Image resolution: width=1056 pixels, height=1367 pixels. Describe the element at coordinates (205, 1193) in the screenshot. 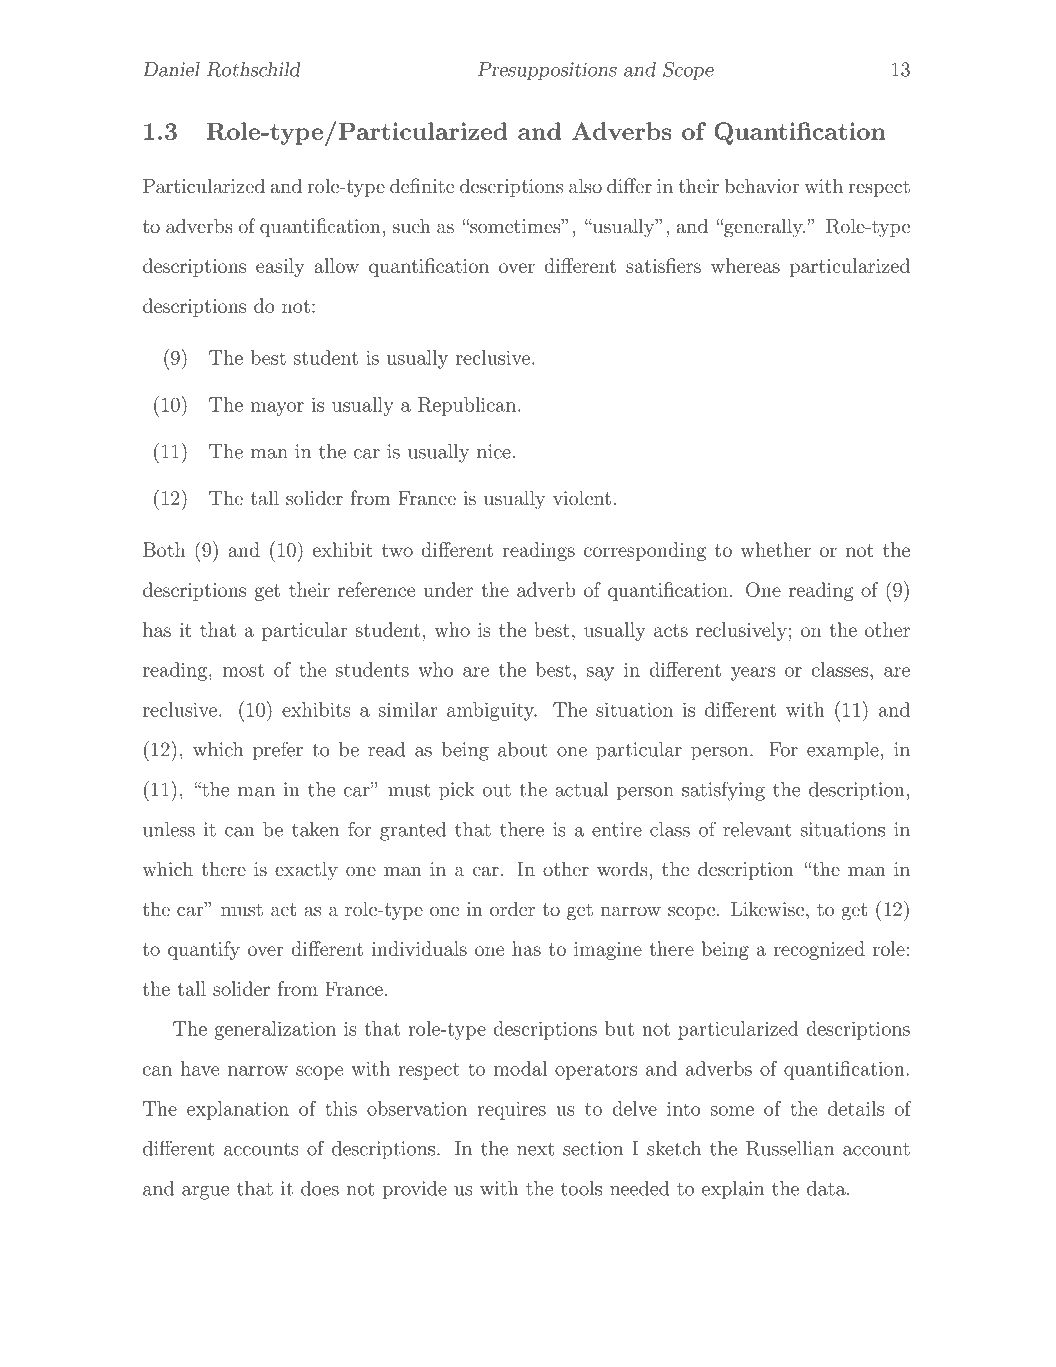

I see `argue` at that location.
